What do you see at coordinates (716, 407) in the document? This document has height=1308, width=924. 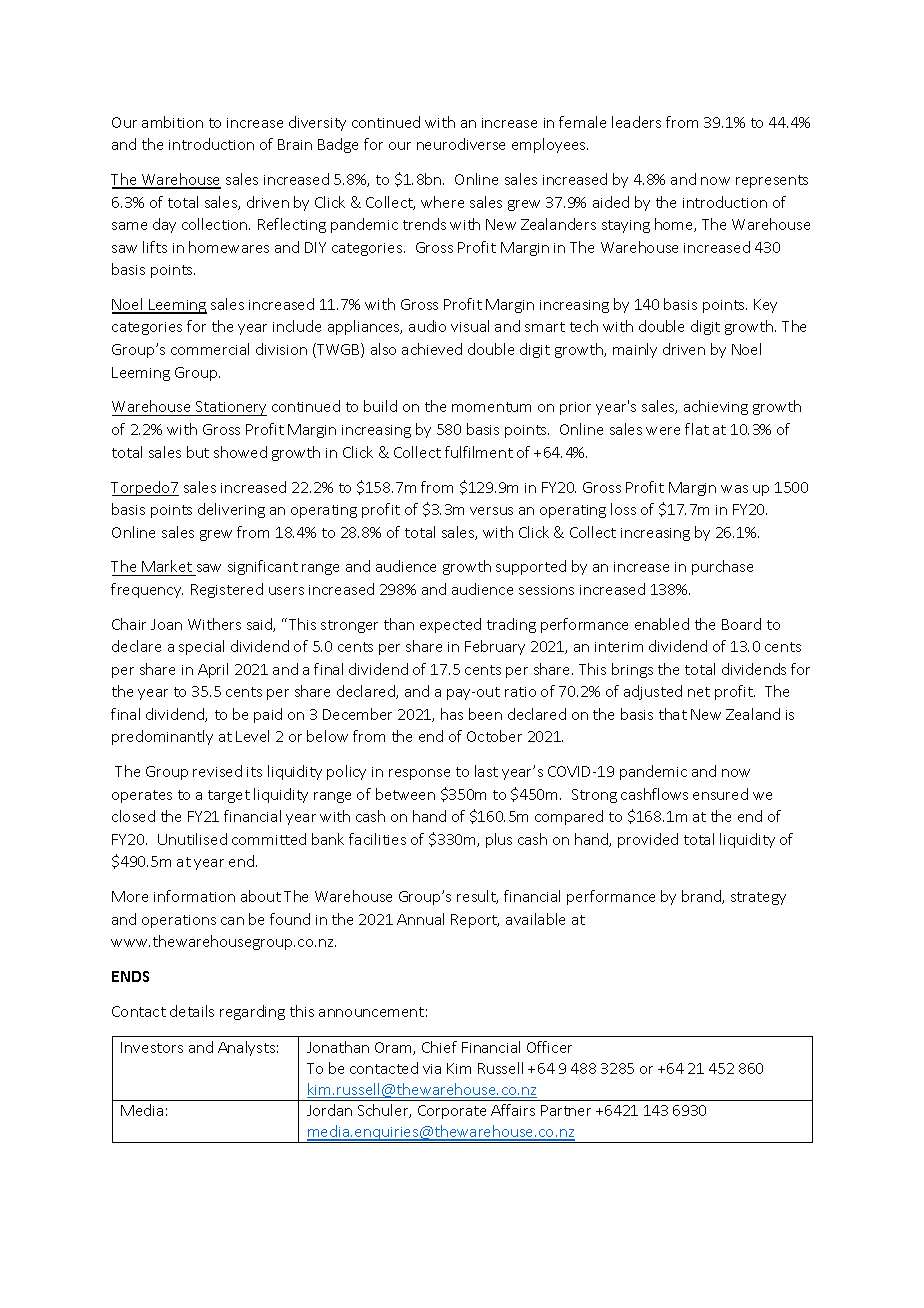 I see `achieving` at bounding box center [716, 407].
